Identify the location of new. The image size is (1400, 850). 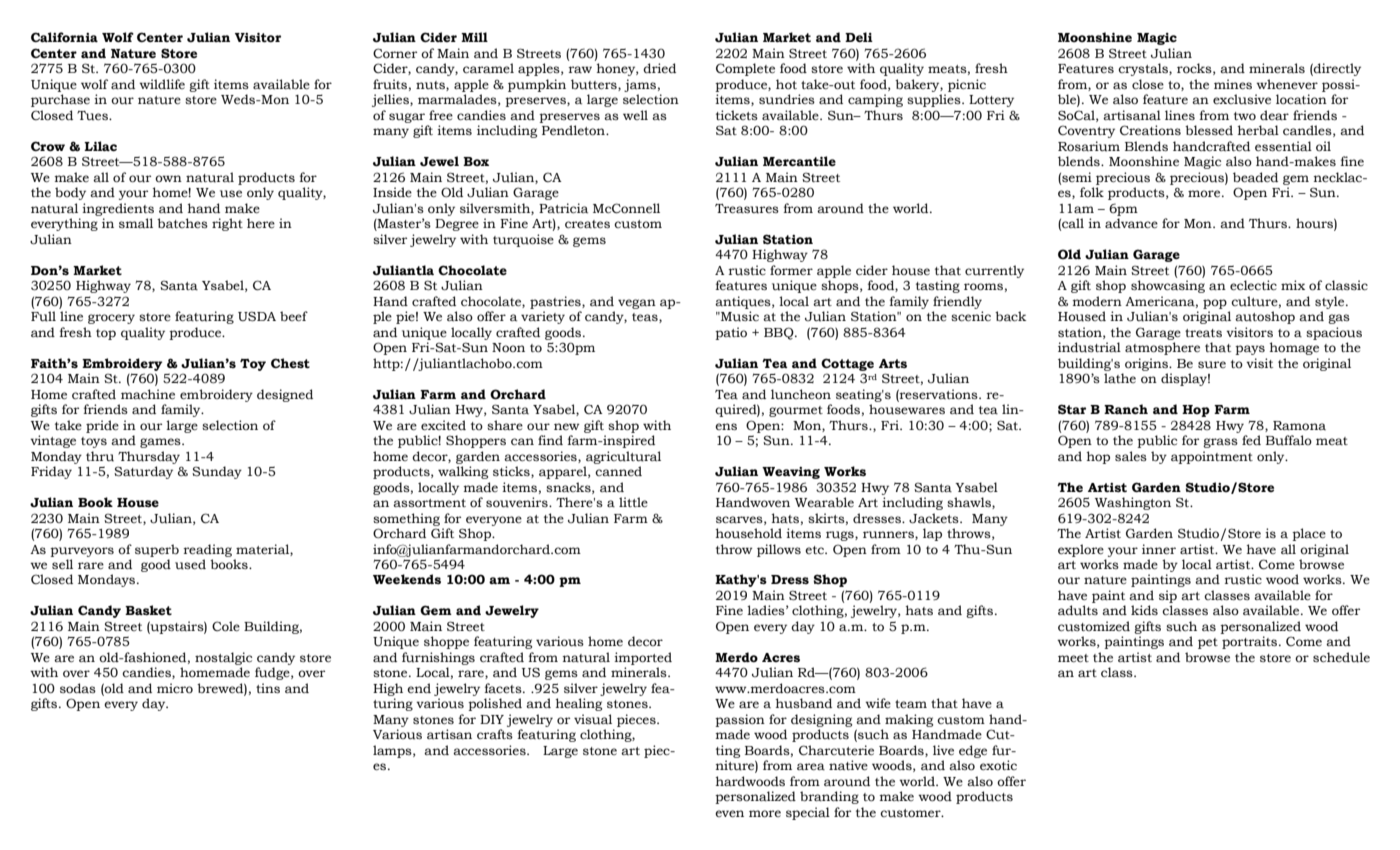
(566, 426).
